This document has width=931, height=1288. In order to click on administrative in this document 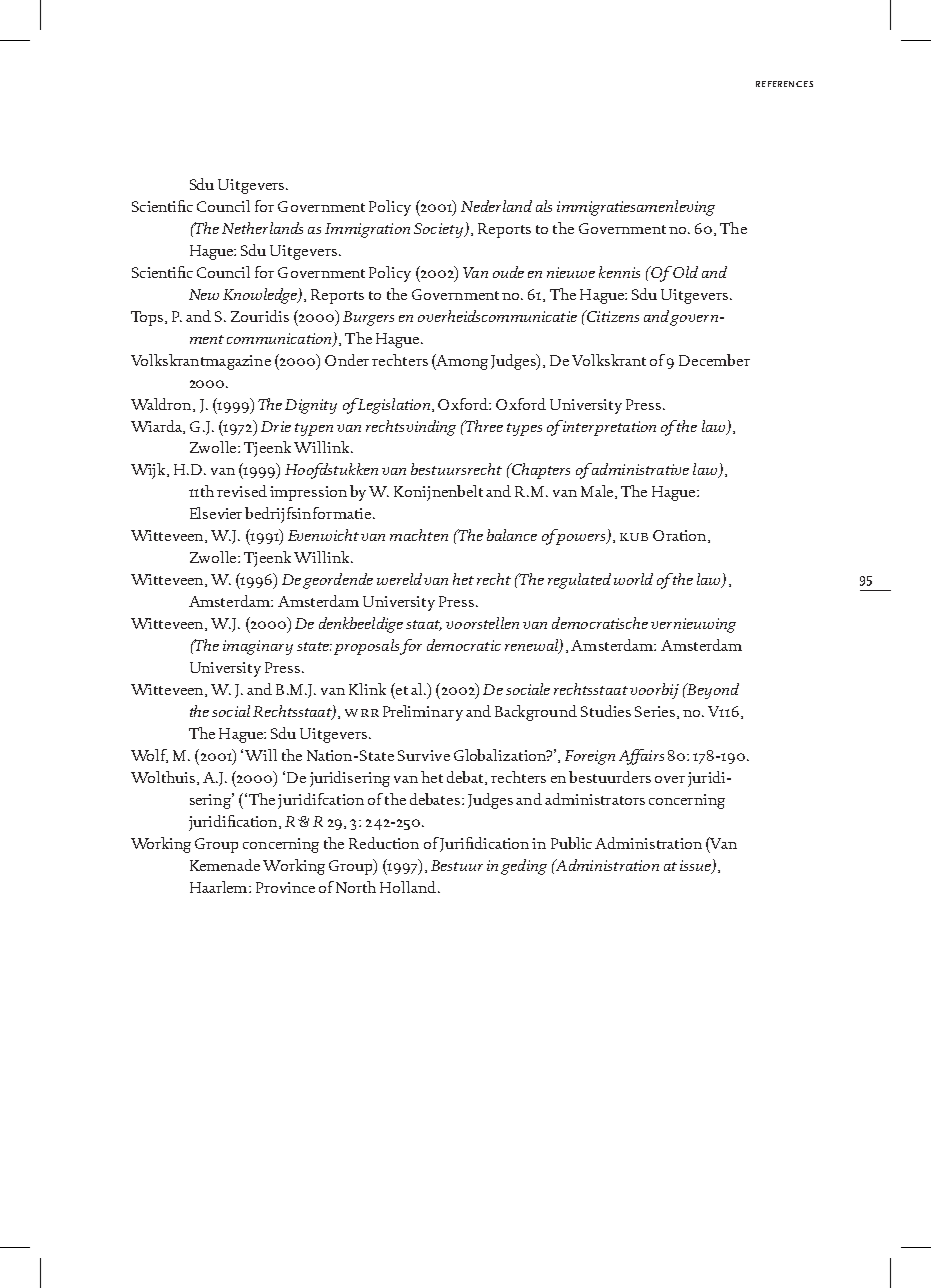, I will do `click(639, 469)`.
